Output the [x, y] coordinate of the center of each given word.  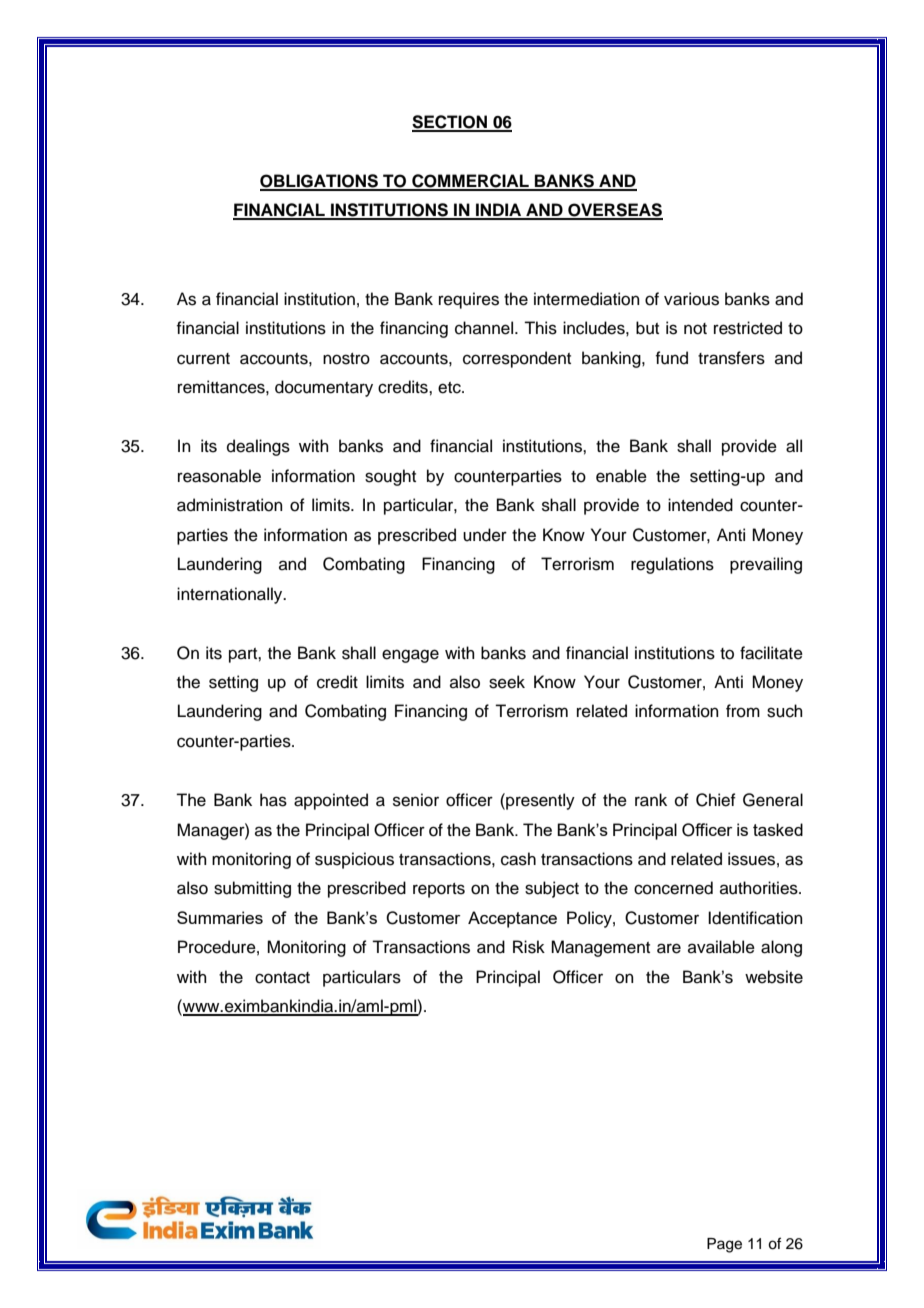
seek [507, 682]
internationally [231, 595]
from [743, 711]
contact [282, 978]
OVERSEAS [614, 211]
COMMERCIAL [470, 182]
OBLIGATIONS [320, 182]
